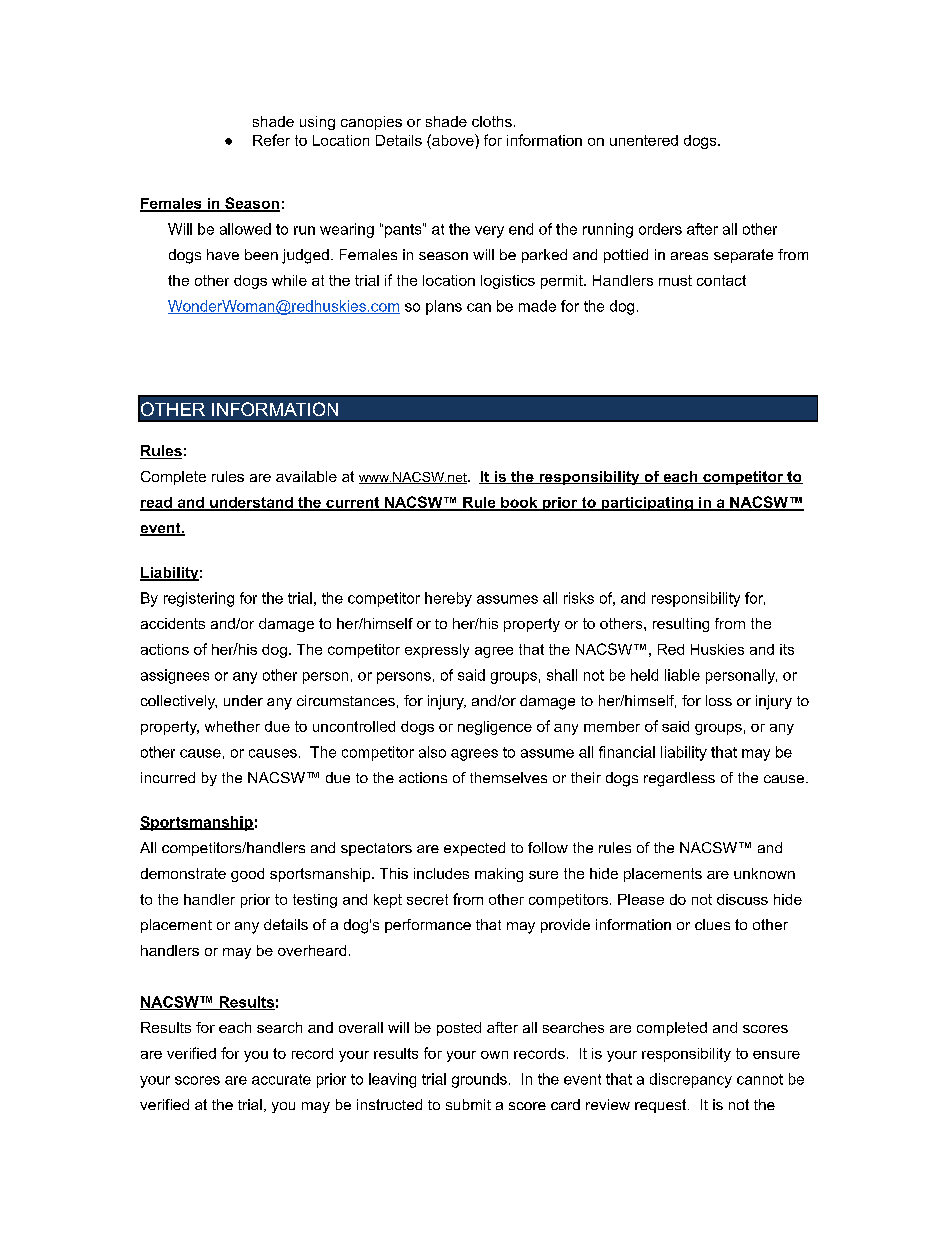  I want to click on Refer, so click(271, 140).
